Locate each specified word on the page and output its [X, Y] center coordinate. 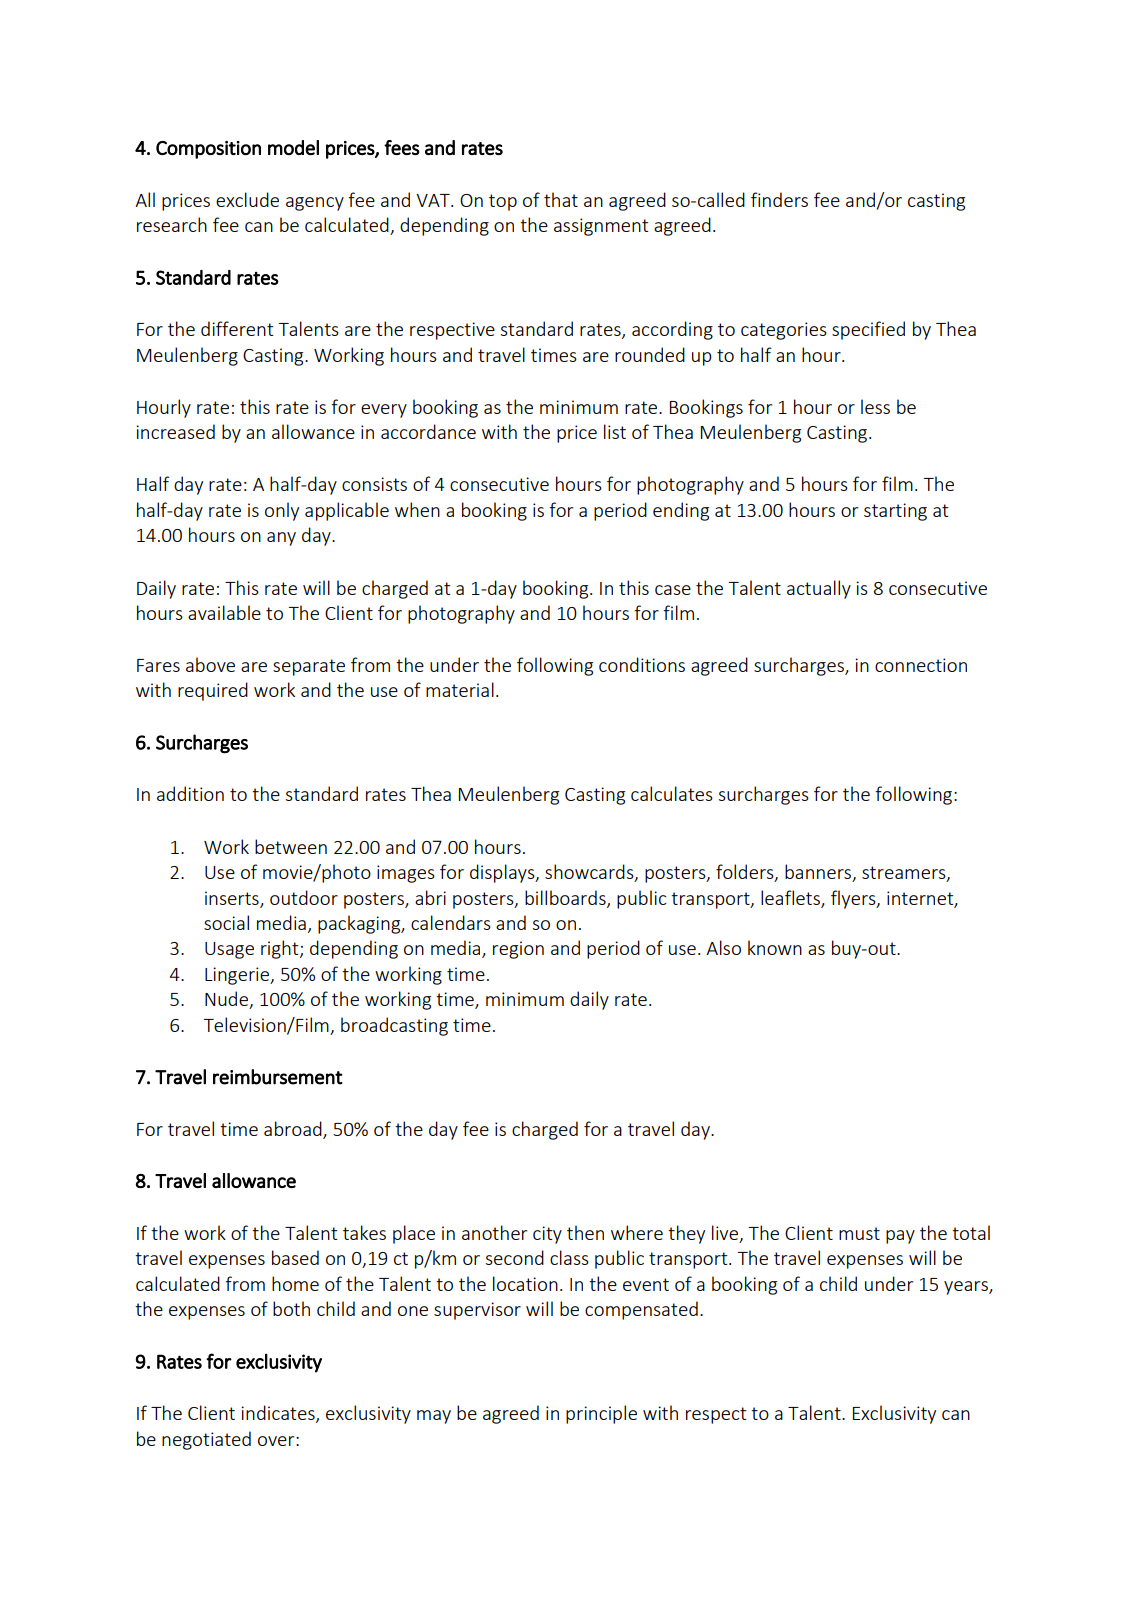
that [561, 199]
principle [601, 1414]
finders [779, 199]
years [967, 1288]
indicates [279, 1414]
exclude [247, 199]
